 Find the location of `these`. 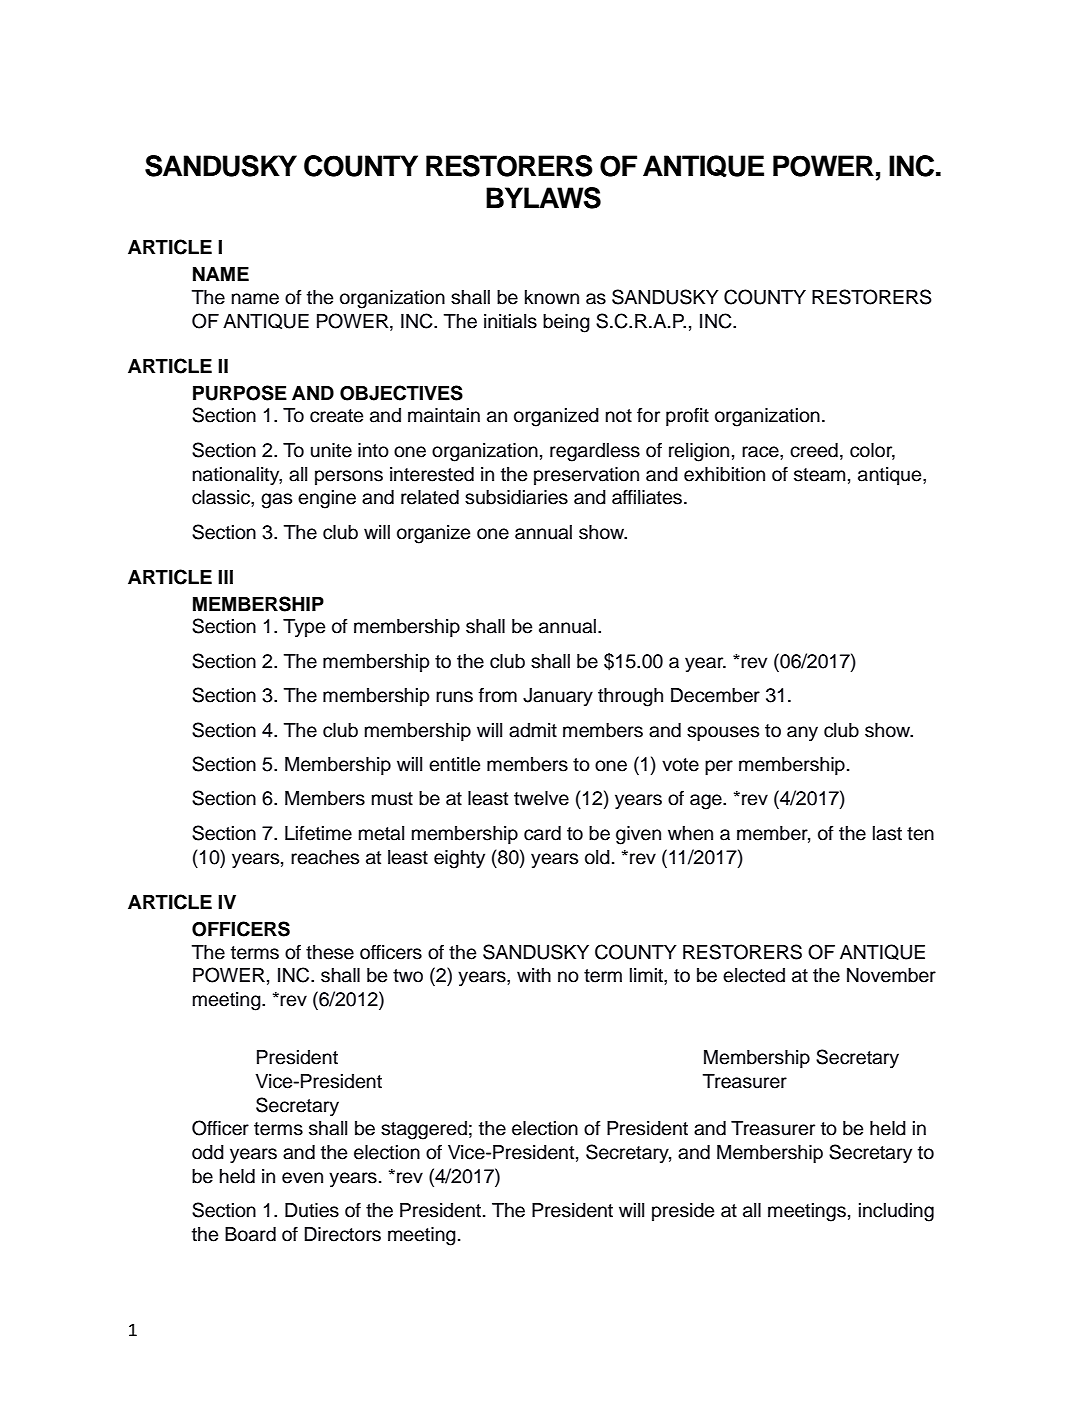

these is located at coordinates (330, 952).
